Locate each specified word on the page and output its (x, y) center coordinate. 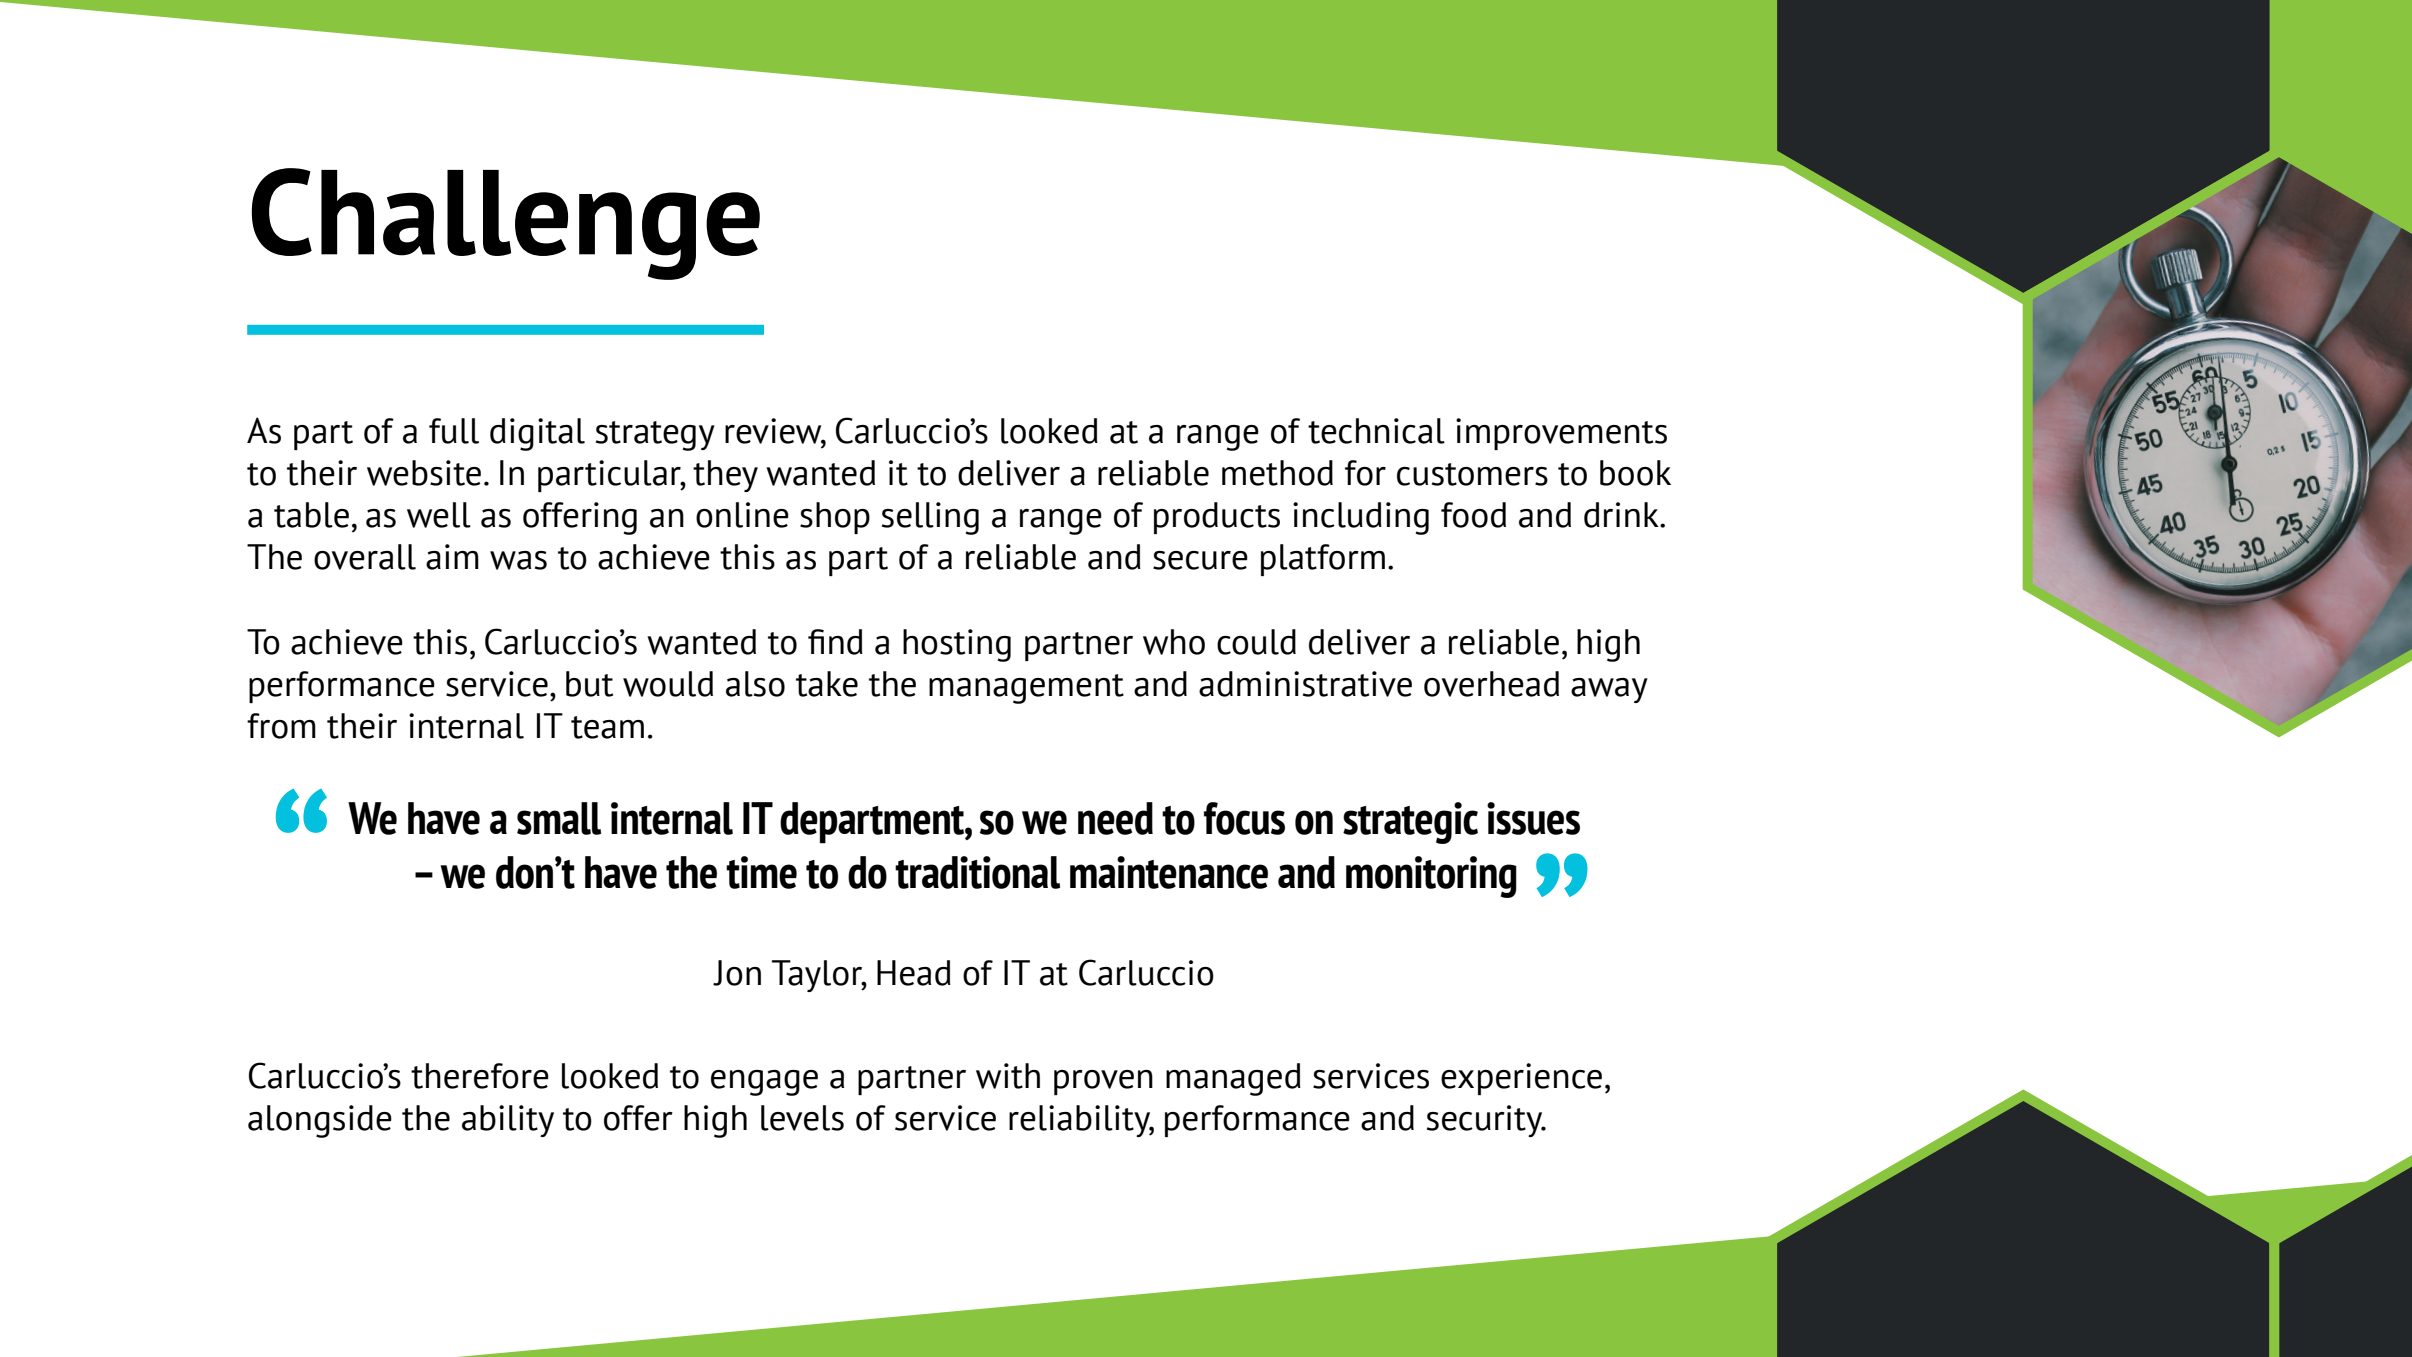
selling (930, 518)
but (589, 684)
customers (1472, 474)
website (424, 473)
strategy (655, 436)
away (1609, 690)
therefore (480, 1076)
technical (1376, 431)
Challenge (505, 224)
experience (1521, 1079)
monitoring (1431, 877)
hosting (957, 645)
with (1008, 1076)
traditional (977, 872)
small (559, 818)
